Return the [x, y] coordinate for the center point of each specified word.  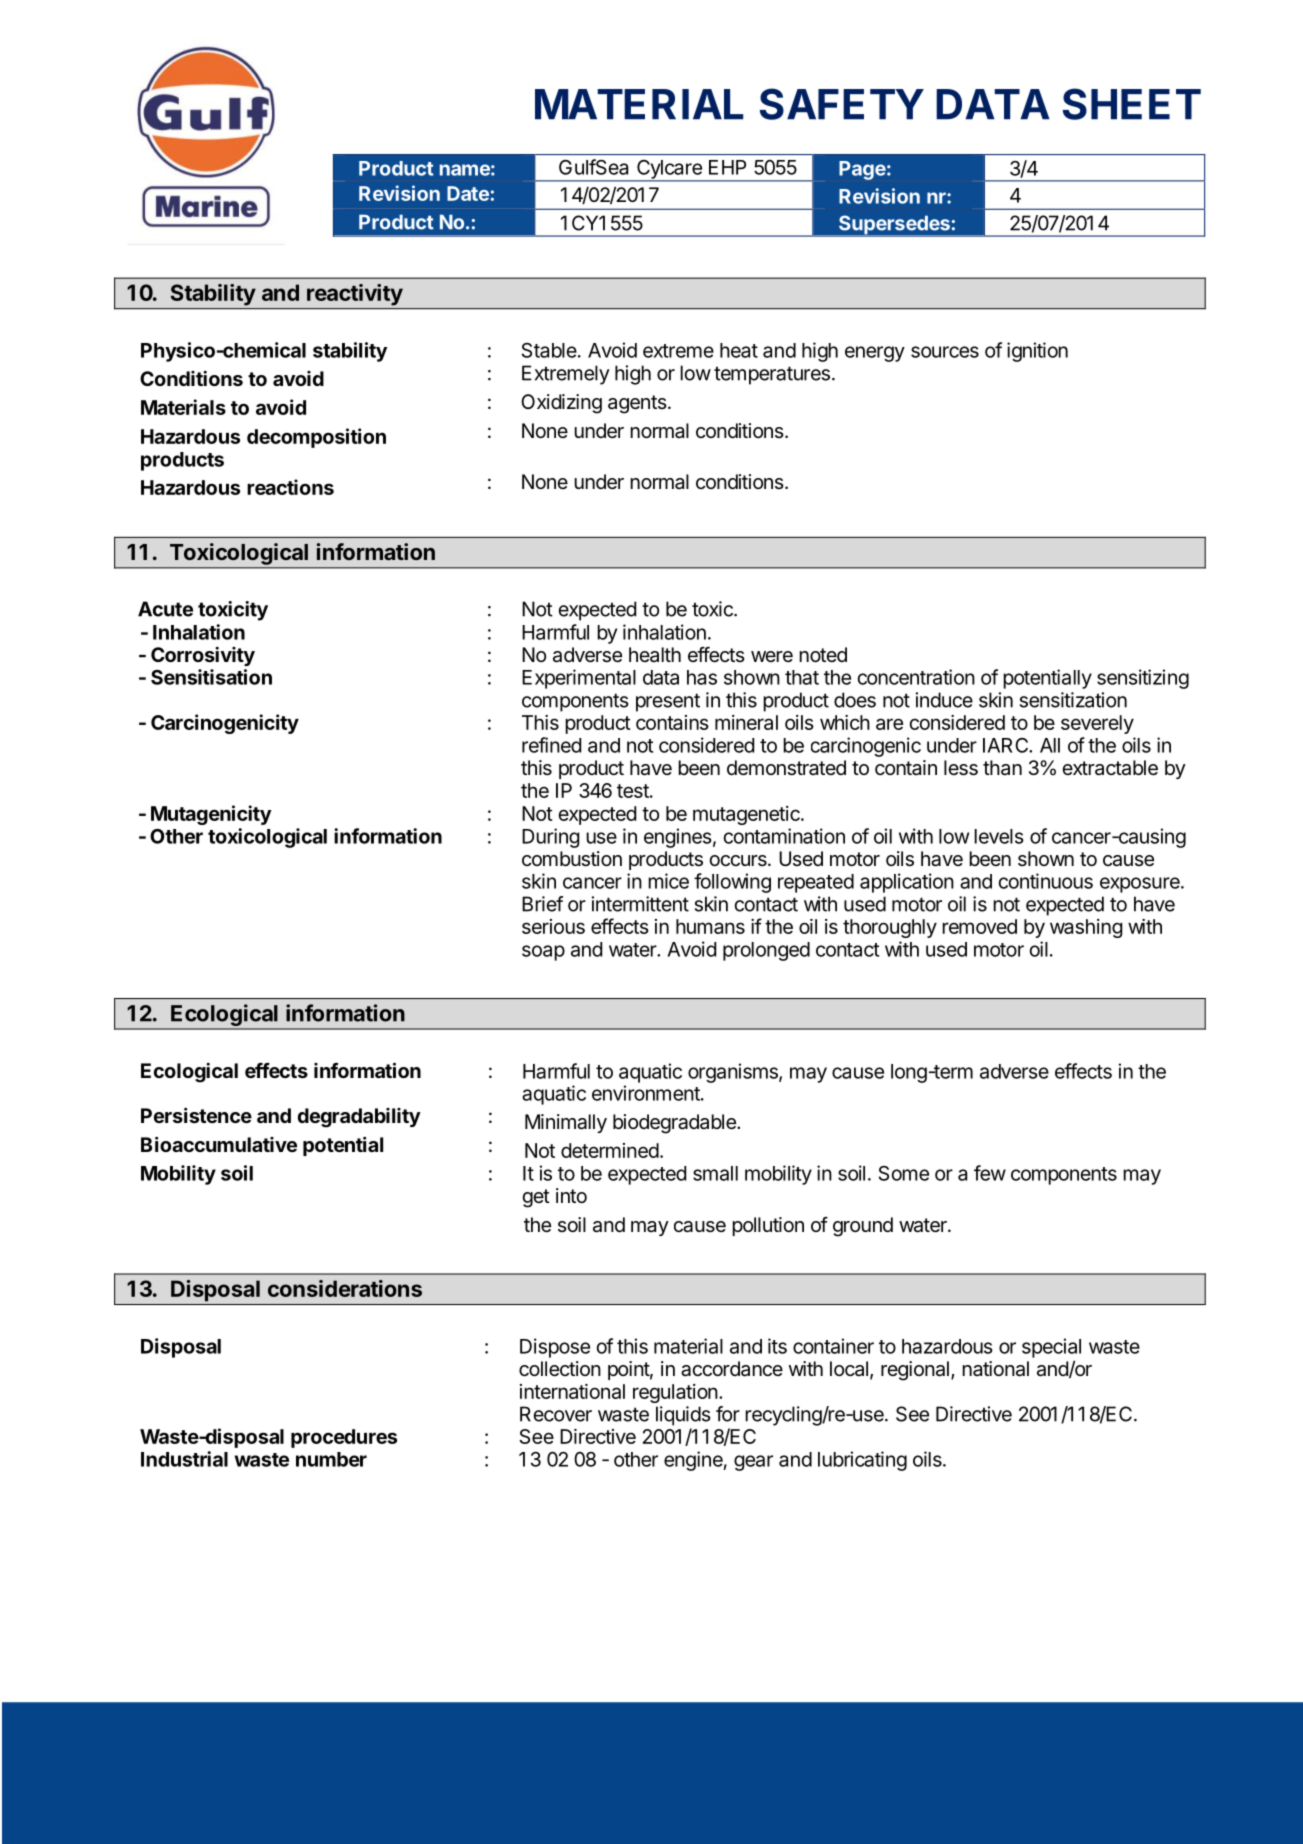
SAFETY [842, 104]
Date [468, 193]
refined [551, 745]
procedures [344, 1438]
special [1051, 1348]
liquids [683, 1416]
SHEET [1132, 104]
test [633, 791]
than [1002, 768]
